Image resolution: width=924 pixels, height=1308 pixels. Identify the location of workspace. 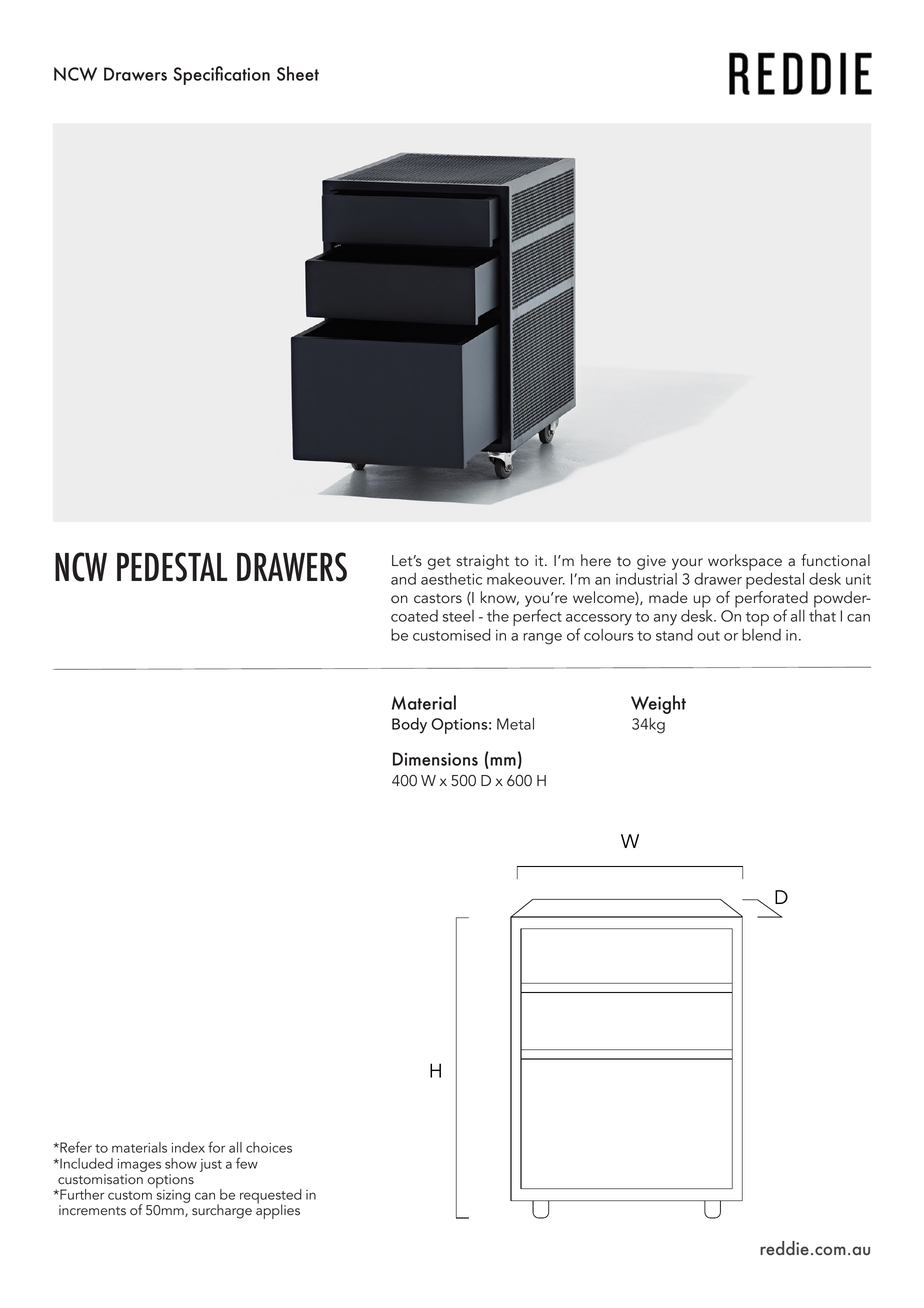
(745, 563).
